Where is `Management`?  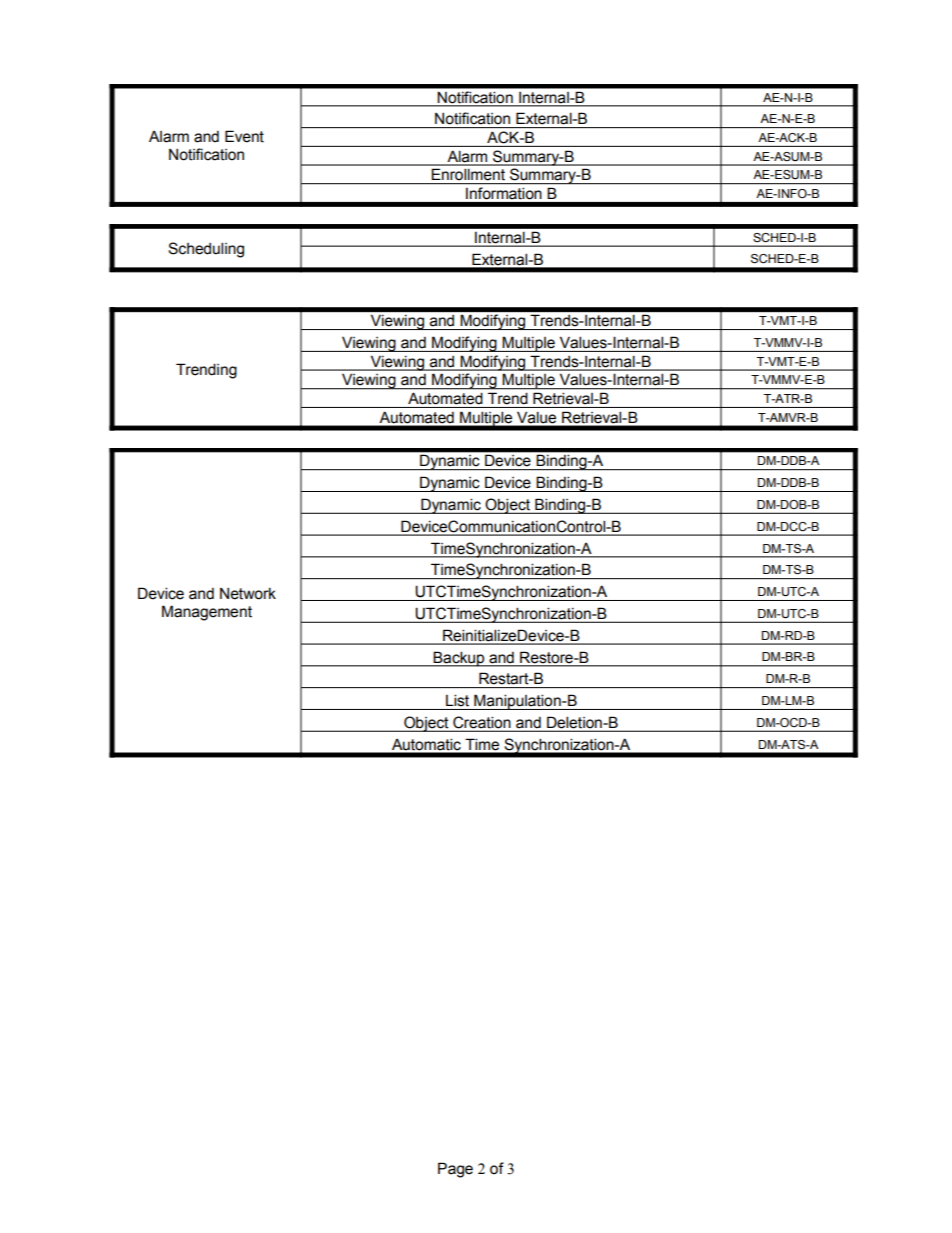 Management is located at coordinates (207, 613).
